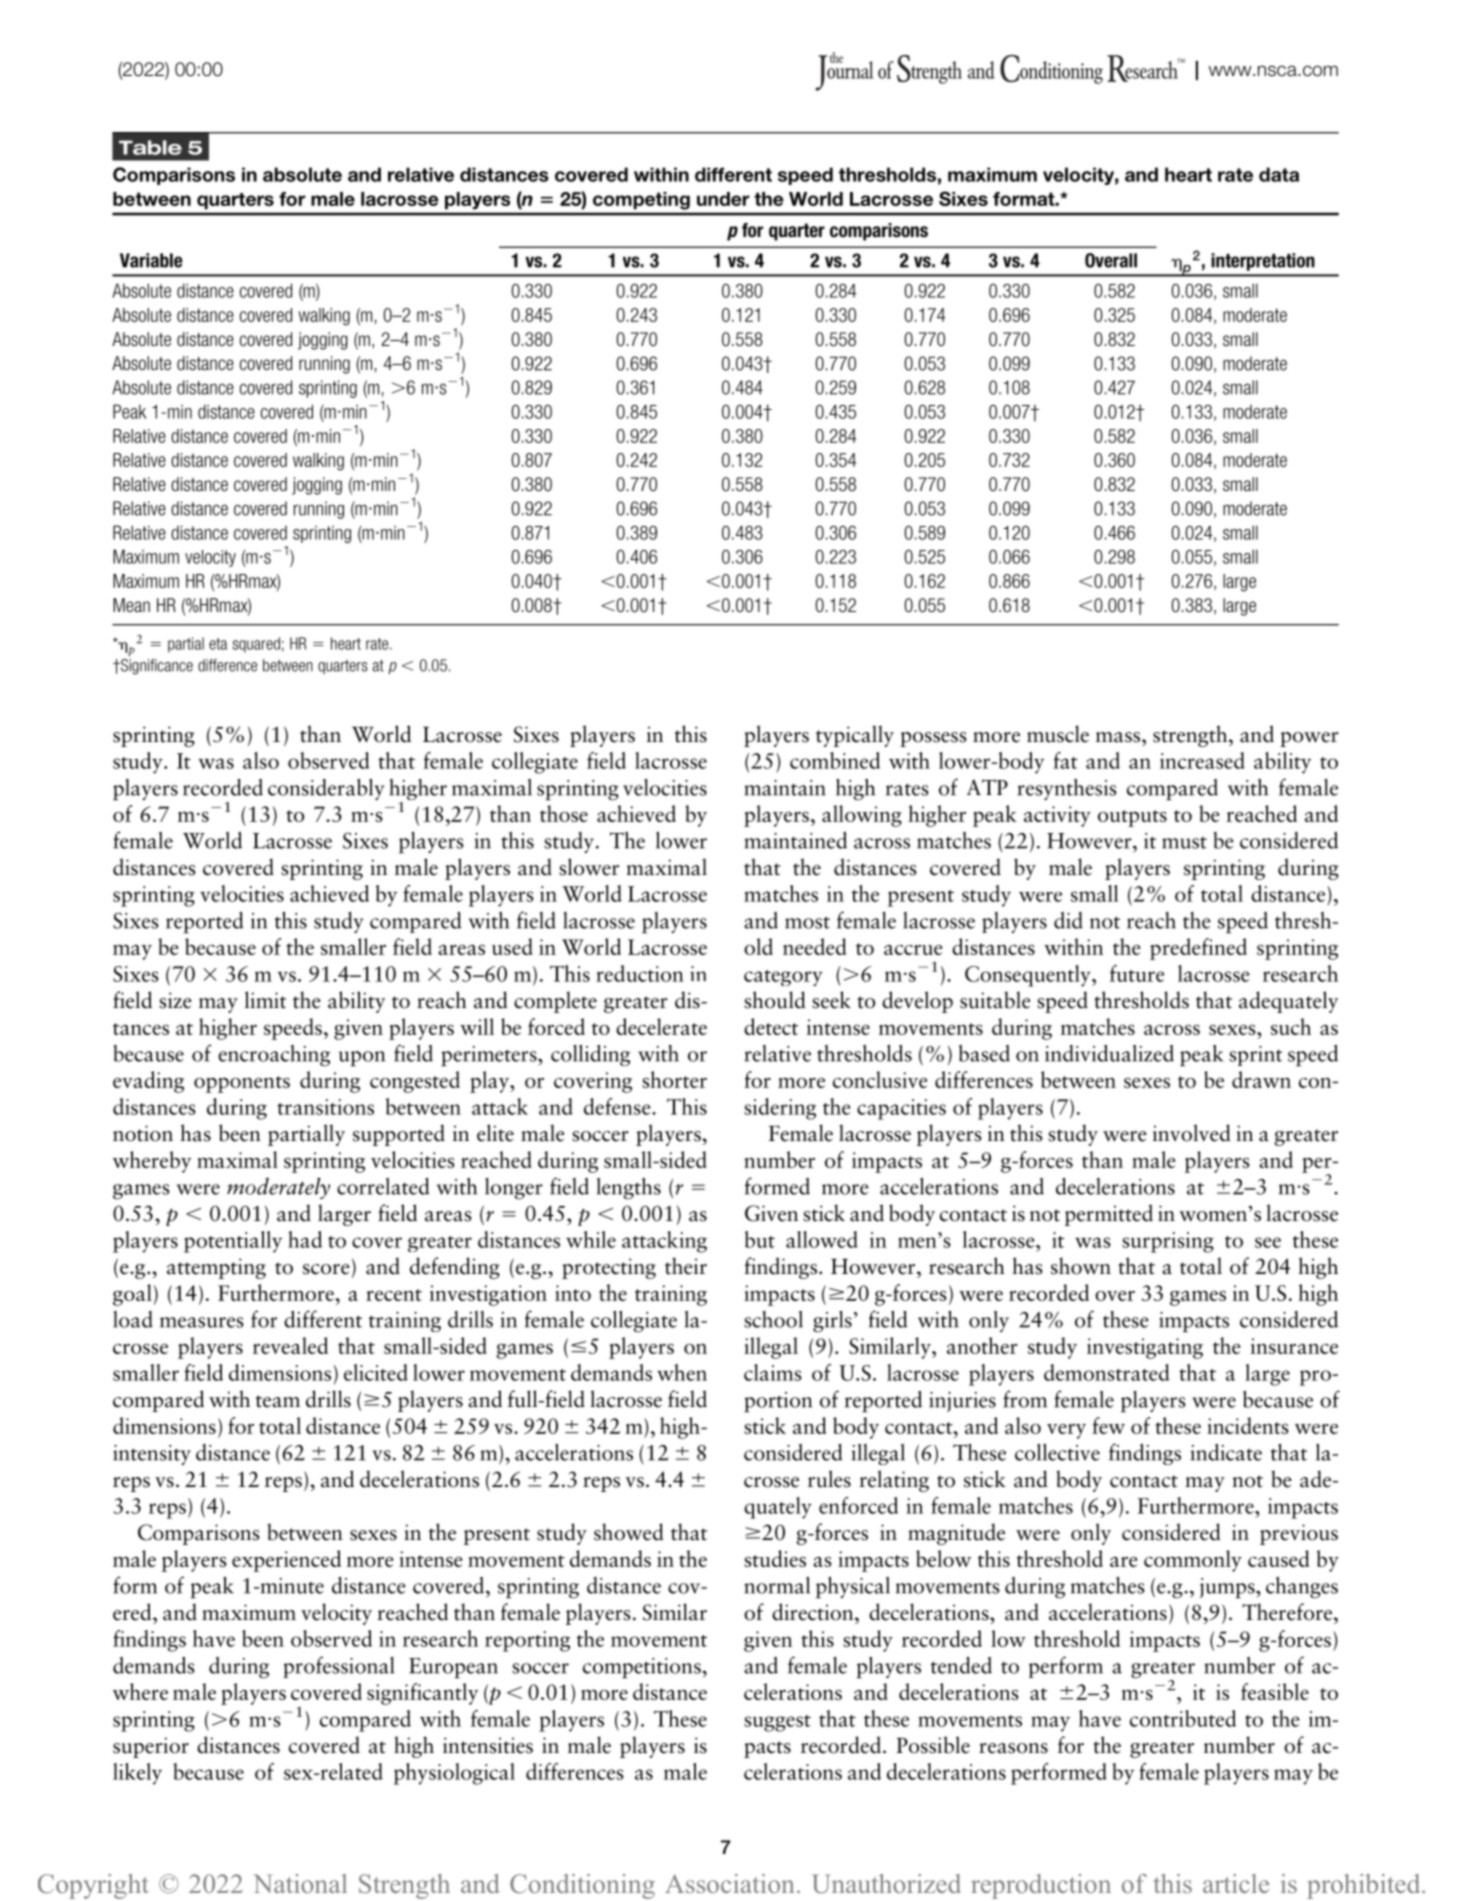 Image resolution: width=1464 pixels, height=1901 pixels. I want to click on encroaching, so click(274, 1056).
